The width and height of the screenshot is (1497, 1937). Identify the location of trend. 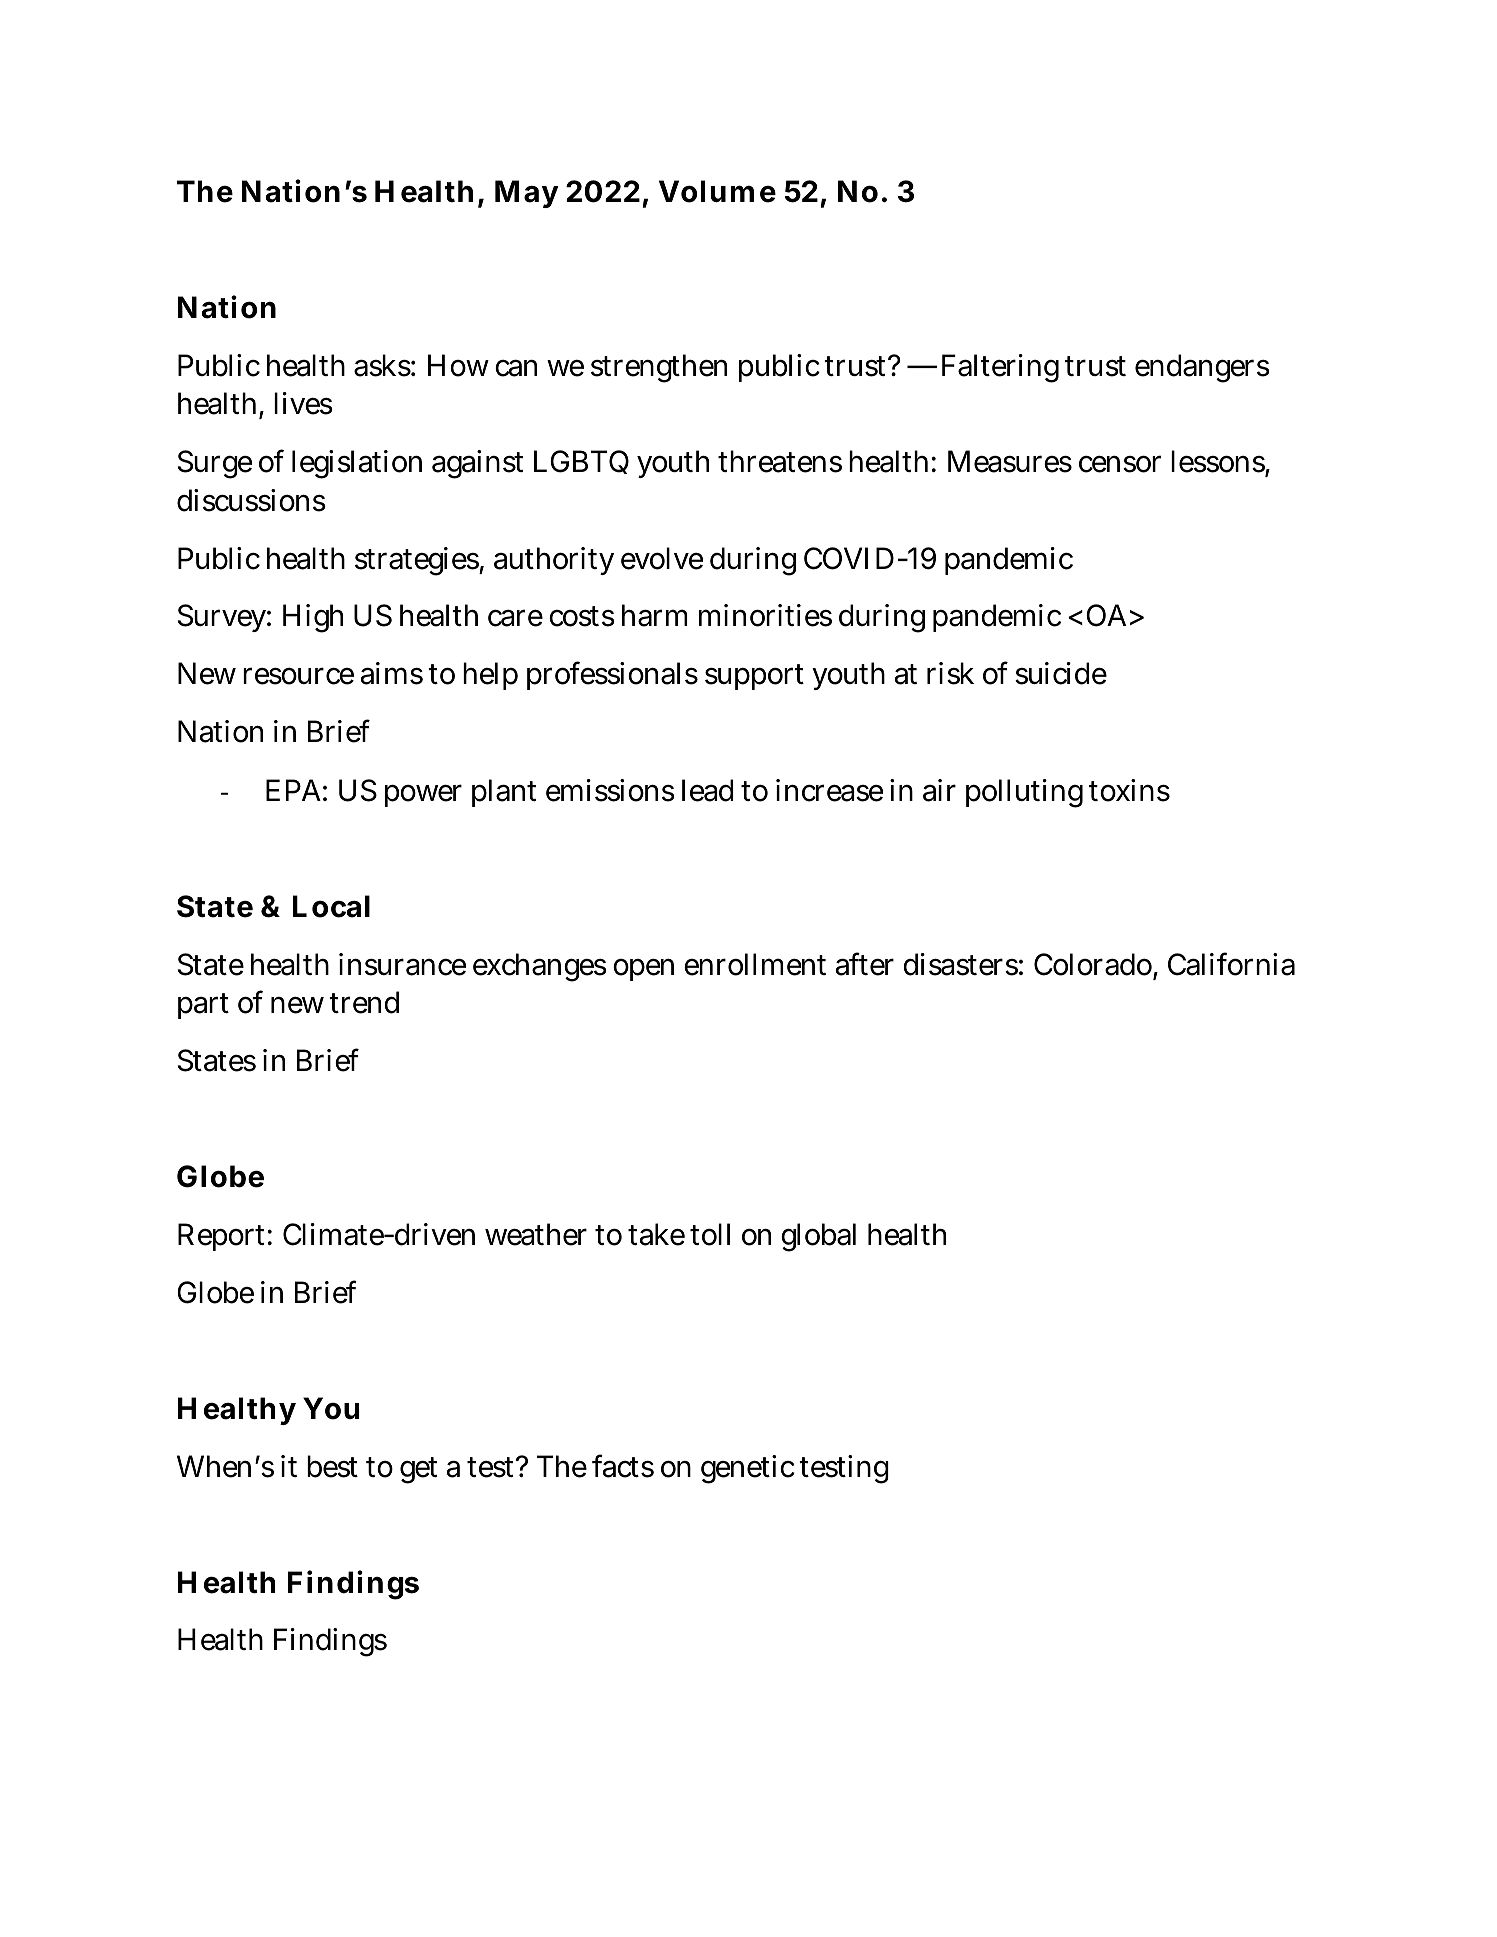
(364, 1002).
